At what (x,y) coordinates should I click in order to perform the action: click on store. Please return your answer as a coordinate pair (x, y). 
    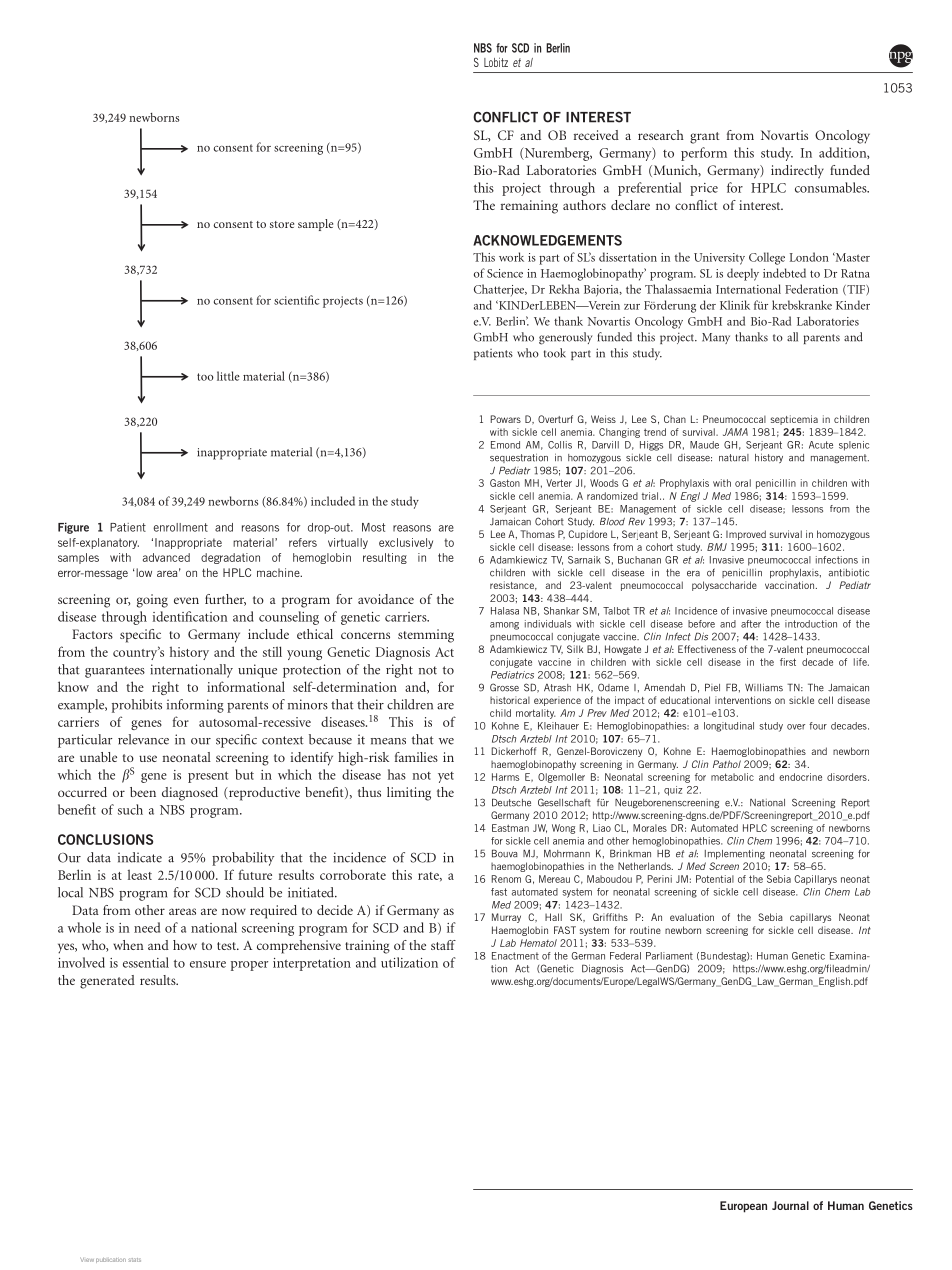
    Looking at the image, I should click on (282, 224).
